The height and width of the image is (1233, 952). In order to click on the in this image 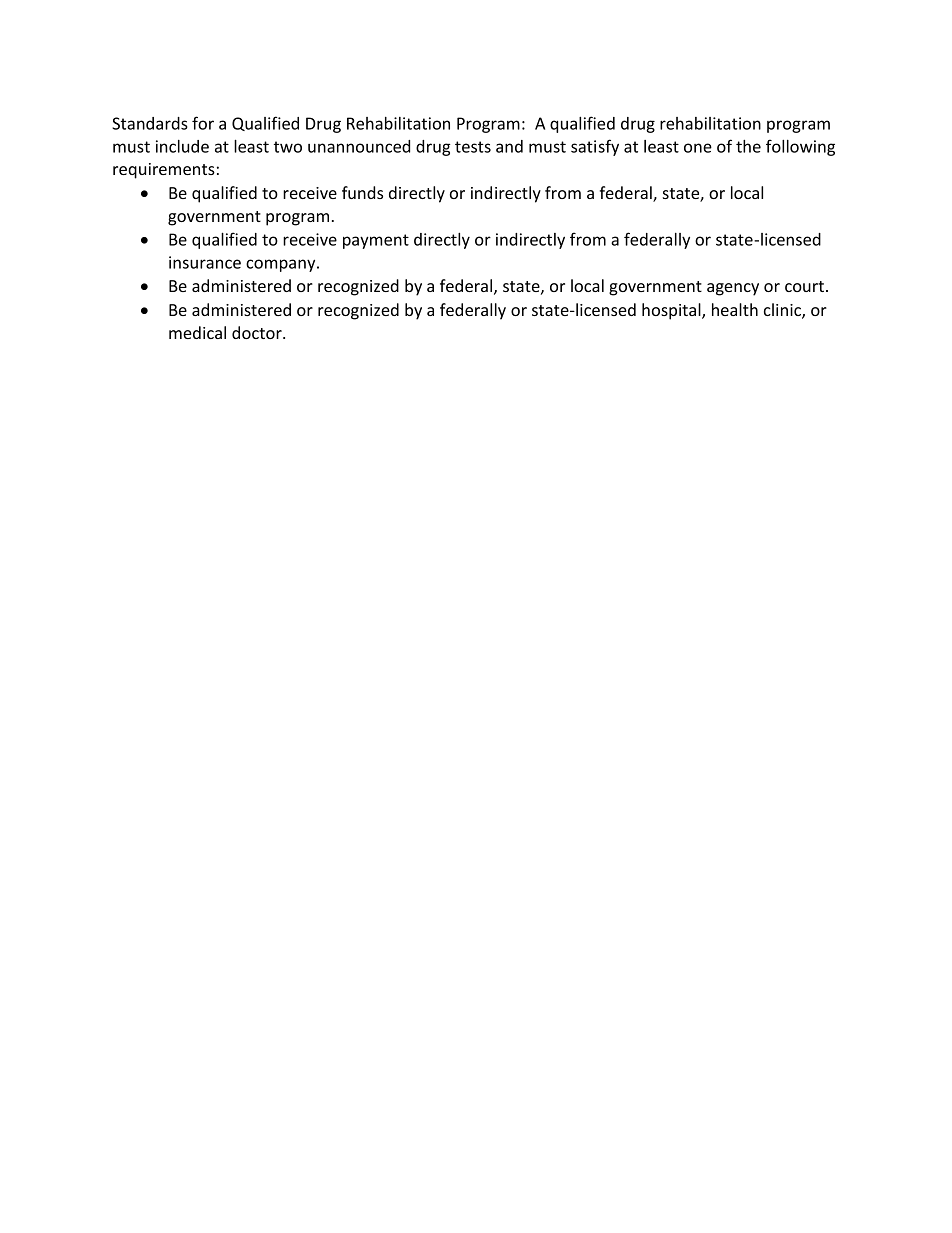, I will do `click(748, 146)`.
